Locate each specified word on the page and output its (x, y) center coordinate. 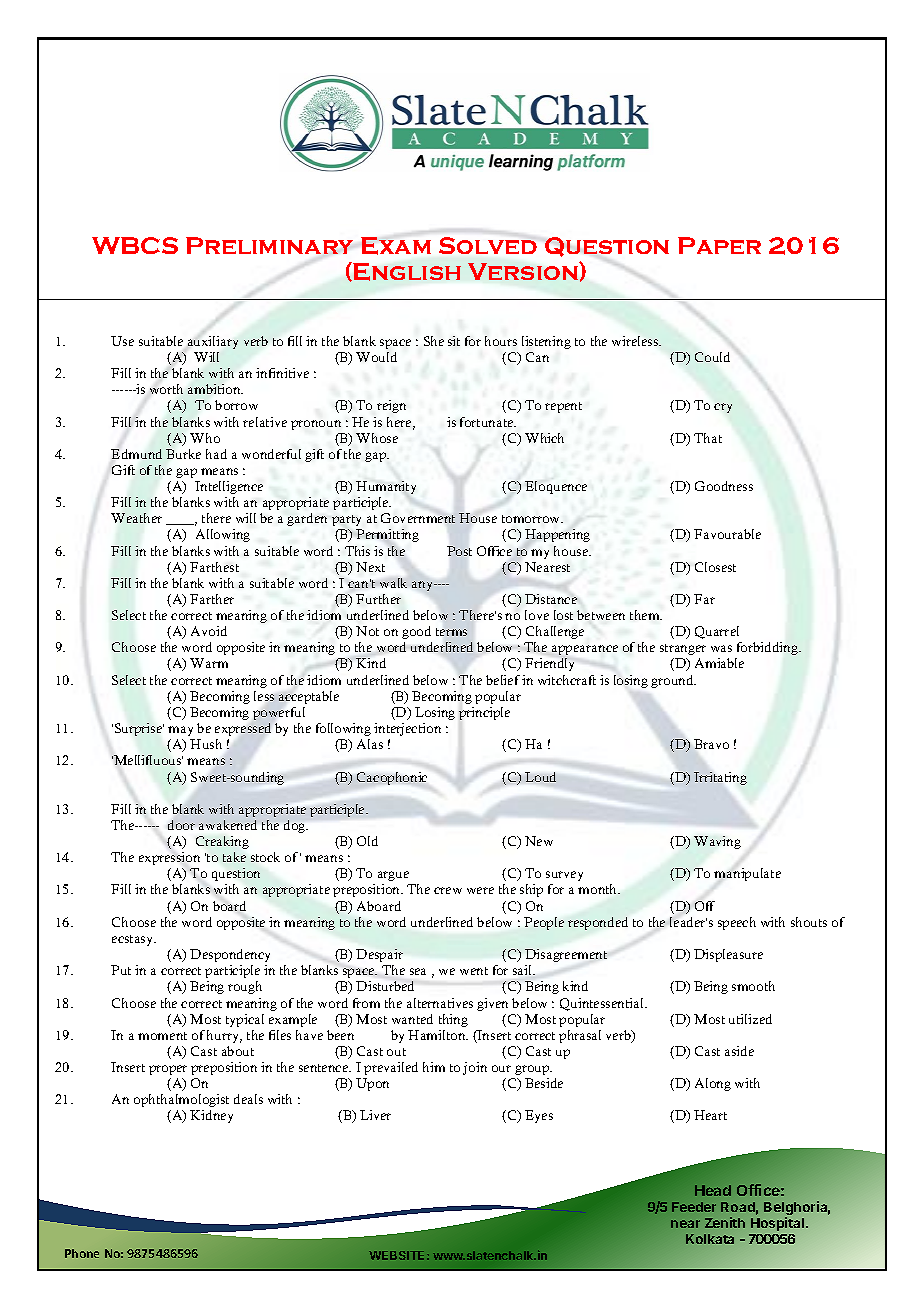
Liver (375, 1115)
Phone (82, 1253)
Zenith (725, 1222)
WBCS (135, 245)
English (407, 272)
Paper (719, 245)
